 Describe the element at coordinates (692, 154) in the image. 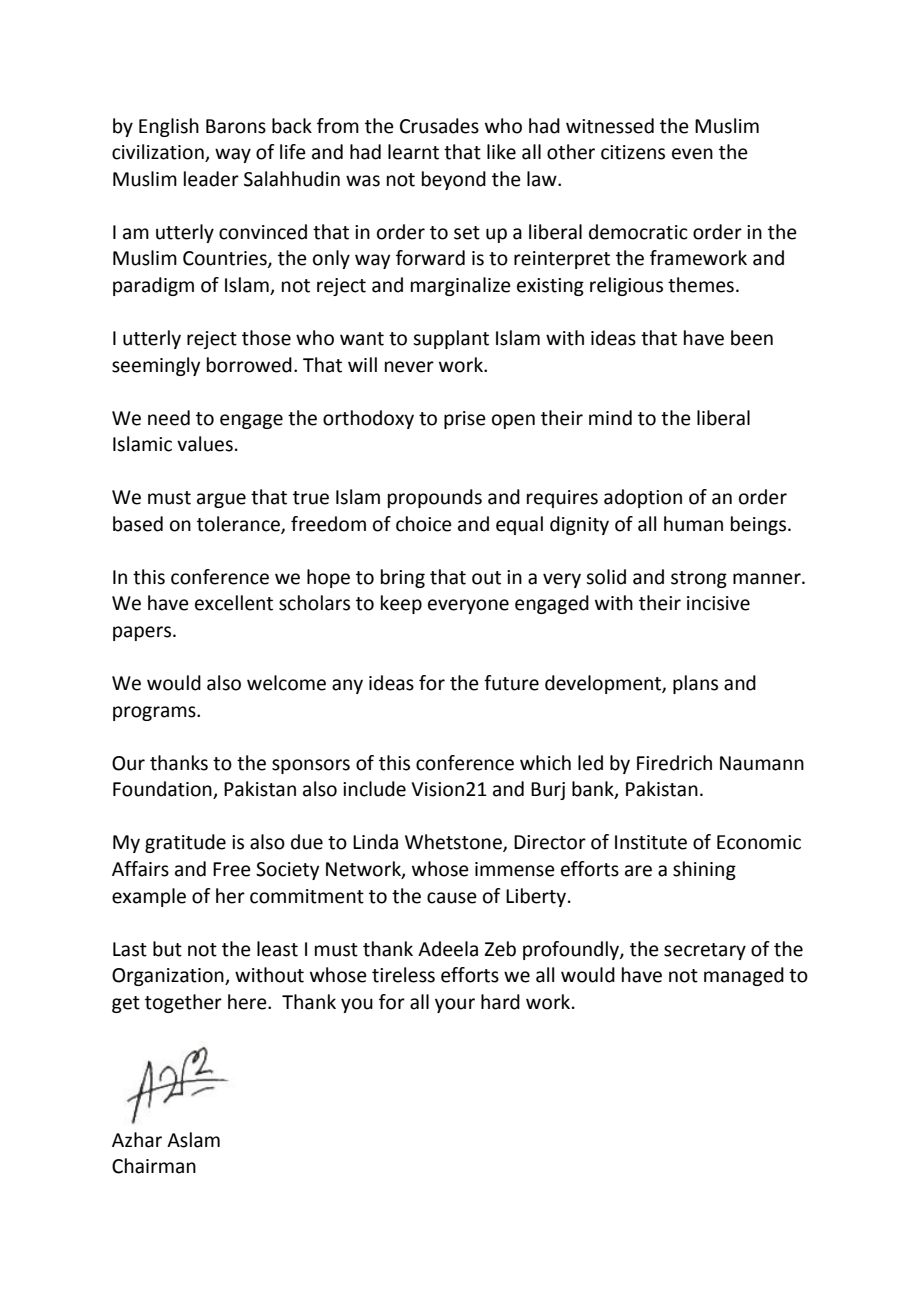

I see `even` at that location.
